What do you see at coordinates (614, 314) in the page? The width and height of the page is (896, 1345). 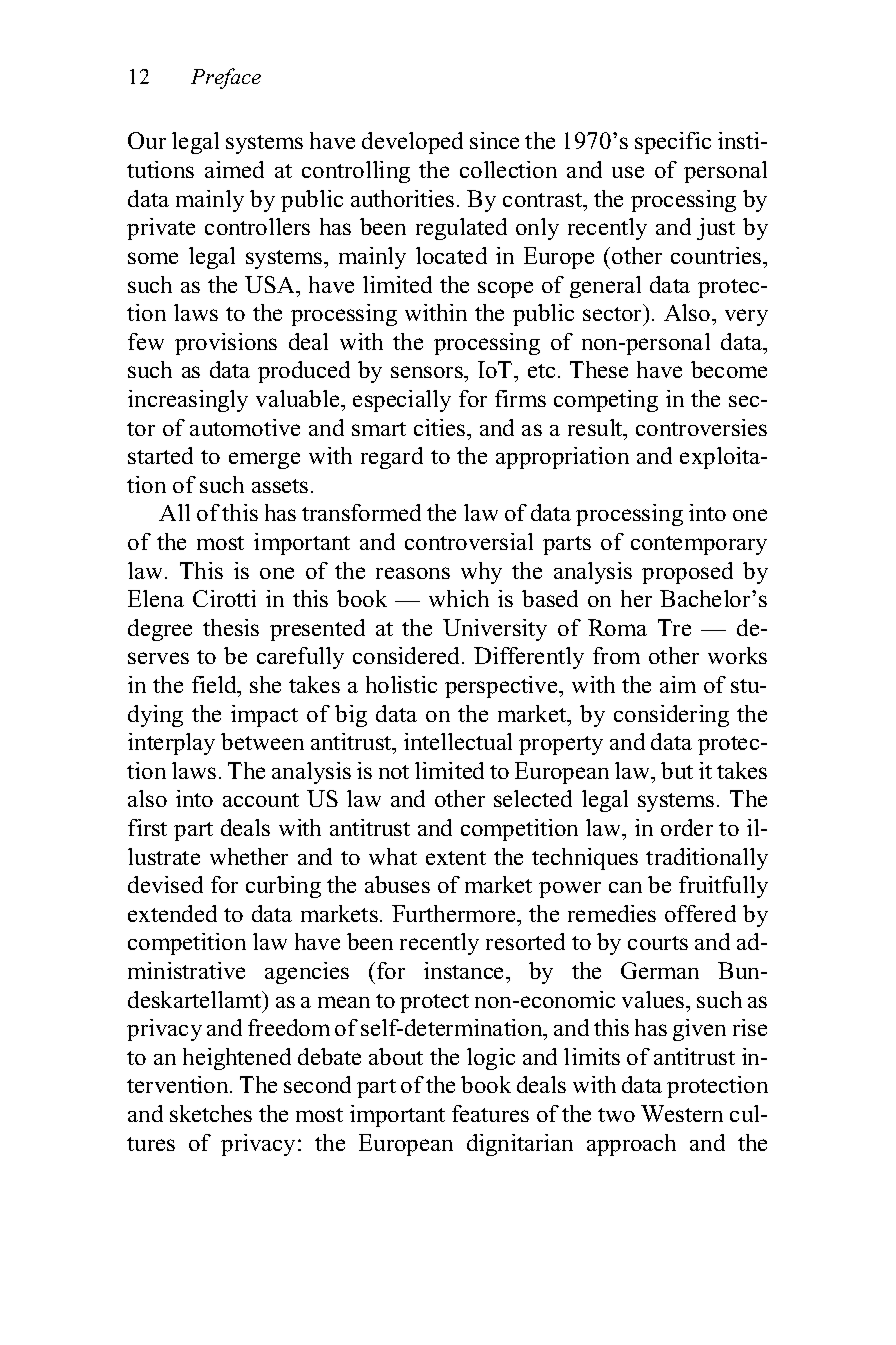 I see `sector` at bounding box center [614, 314].
